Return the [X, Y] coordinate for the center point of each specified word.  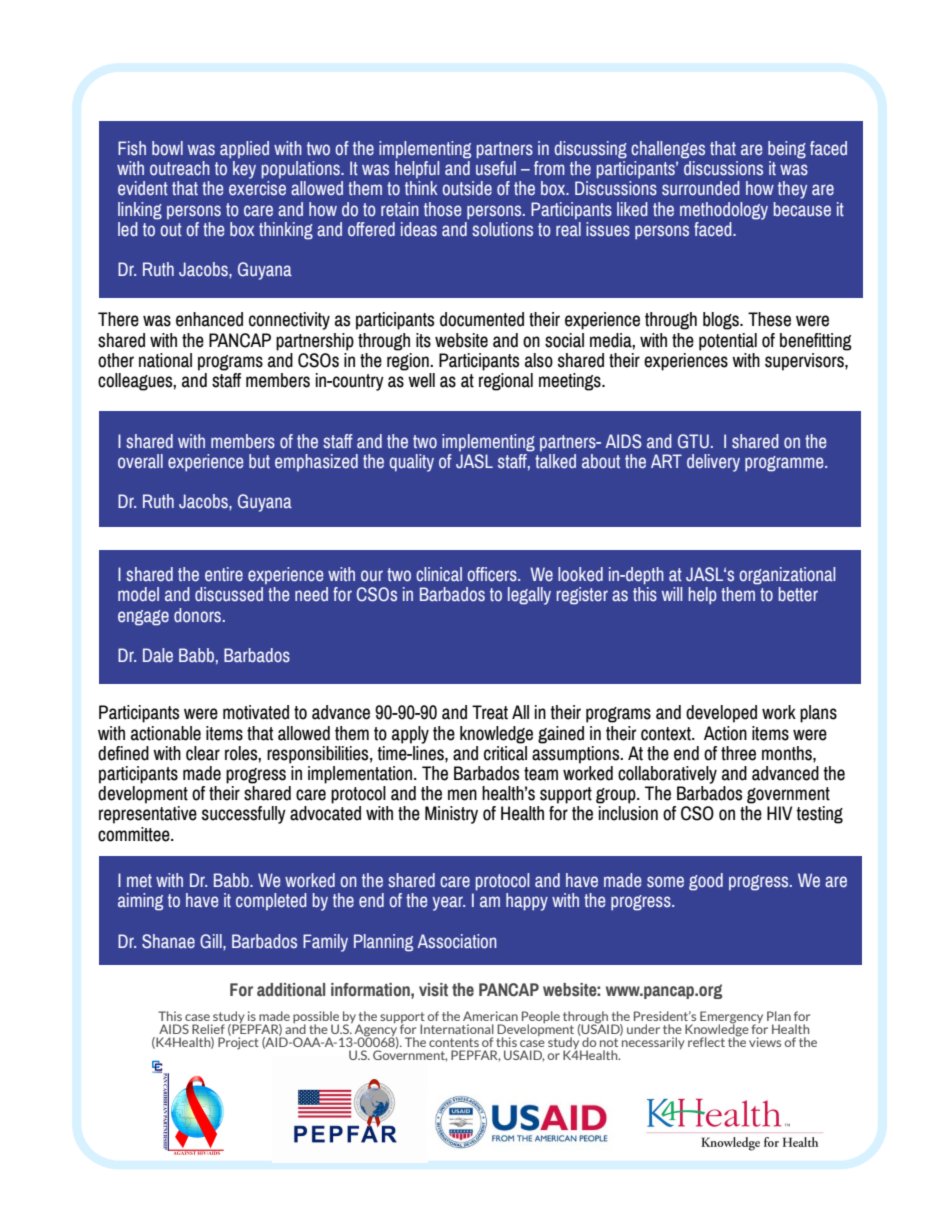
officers [493, 574]
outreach [180, 168]
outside [467, 188]
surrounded [701, 188]
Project [238, 1042]
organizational [787, 576]
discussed [229, 594]
